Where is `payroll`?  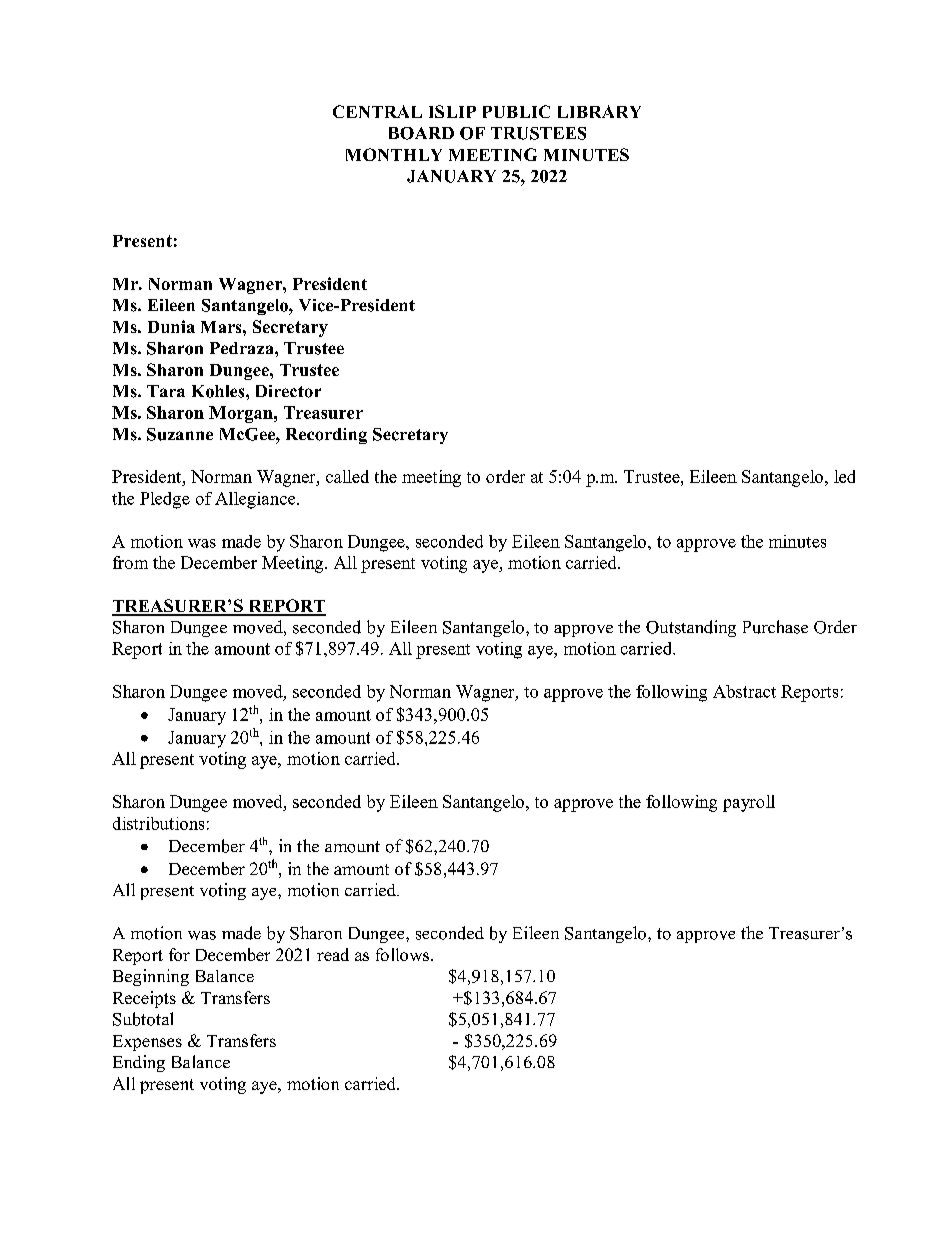
payroll is located at coordinates (749, 803).
